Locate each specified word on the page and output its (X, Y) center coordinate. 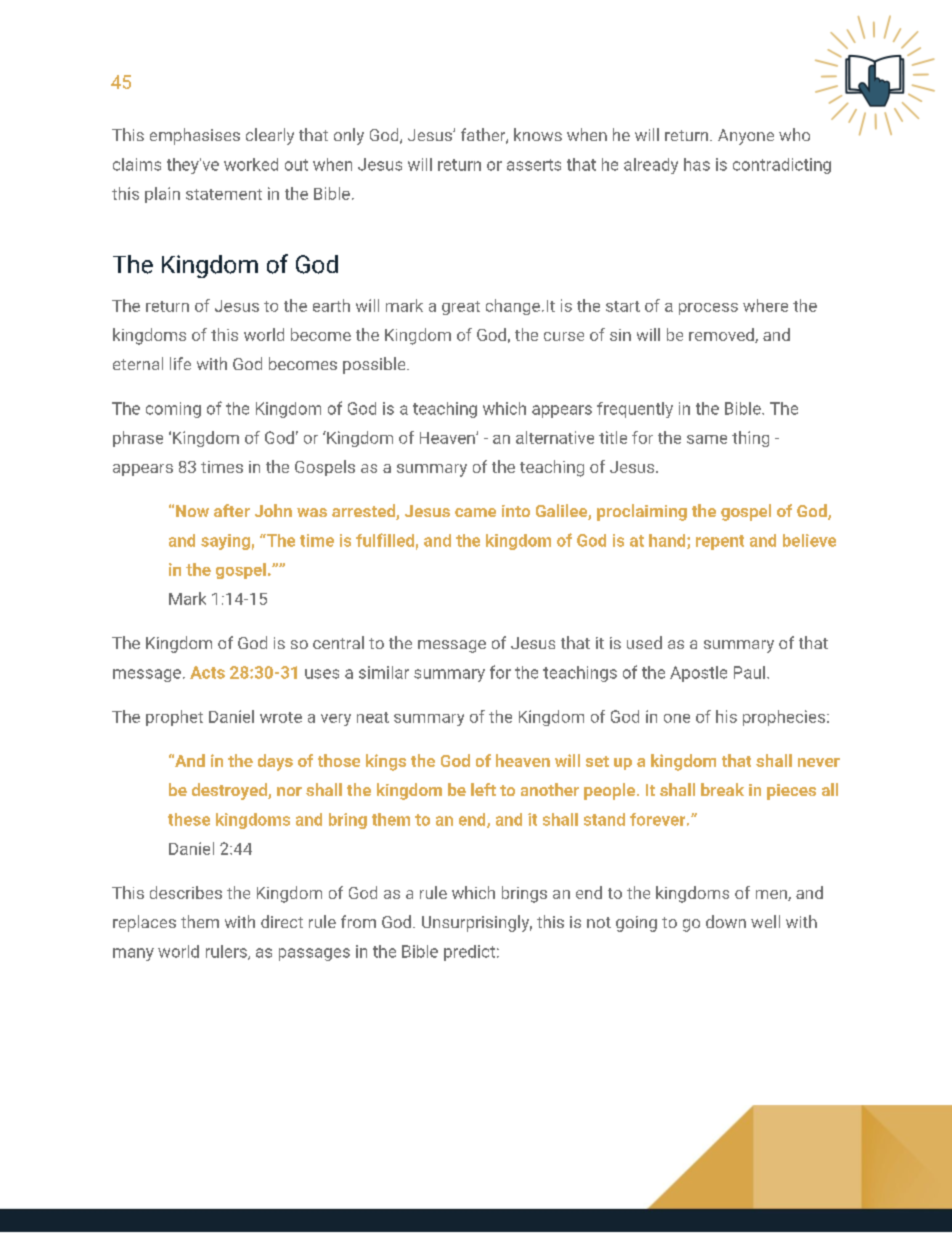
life (180, 363)
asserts (534, 165)
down (726, 921)
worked (251, 164)
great (461, 308)
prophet (174, 718)
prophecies (785, 718)
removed (722, 335)
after (232, 510)
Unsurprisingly (477, 923)
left (483, 789)
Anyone (746, 137)
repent (720, 542)
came (475, 512)
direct (282, 921)
